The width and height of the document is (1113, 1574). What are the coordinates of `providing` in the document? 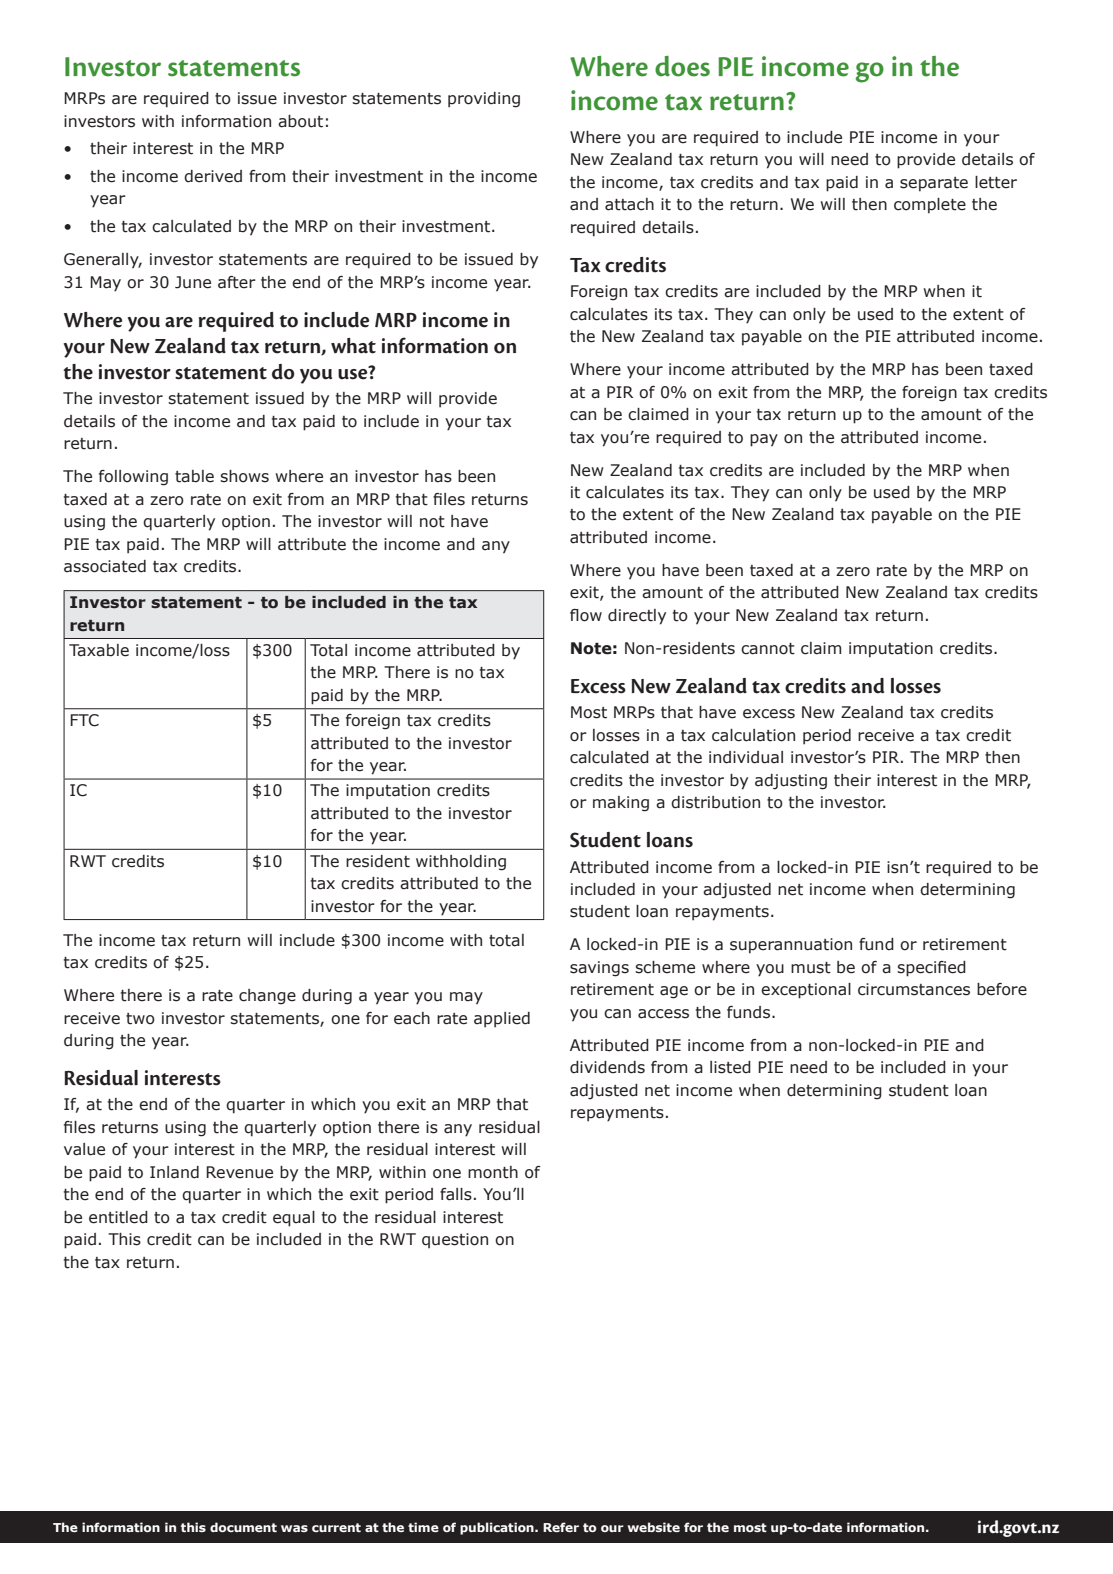 It's located at (484, 100).
